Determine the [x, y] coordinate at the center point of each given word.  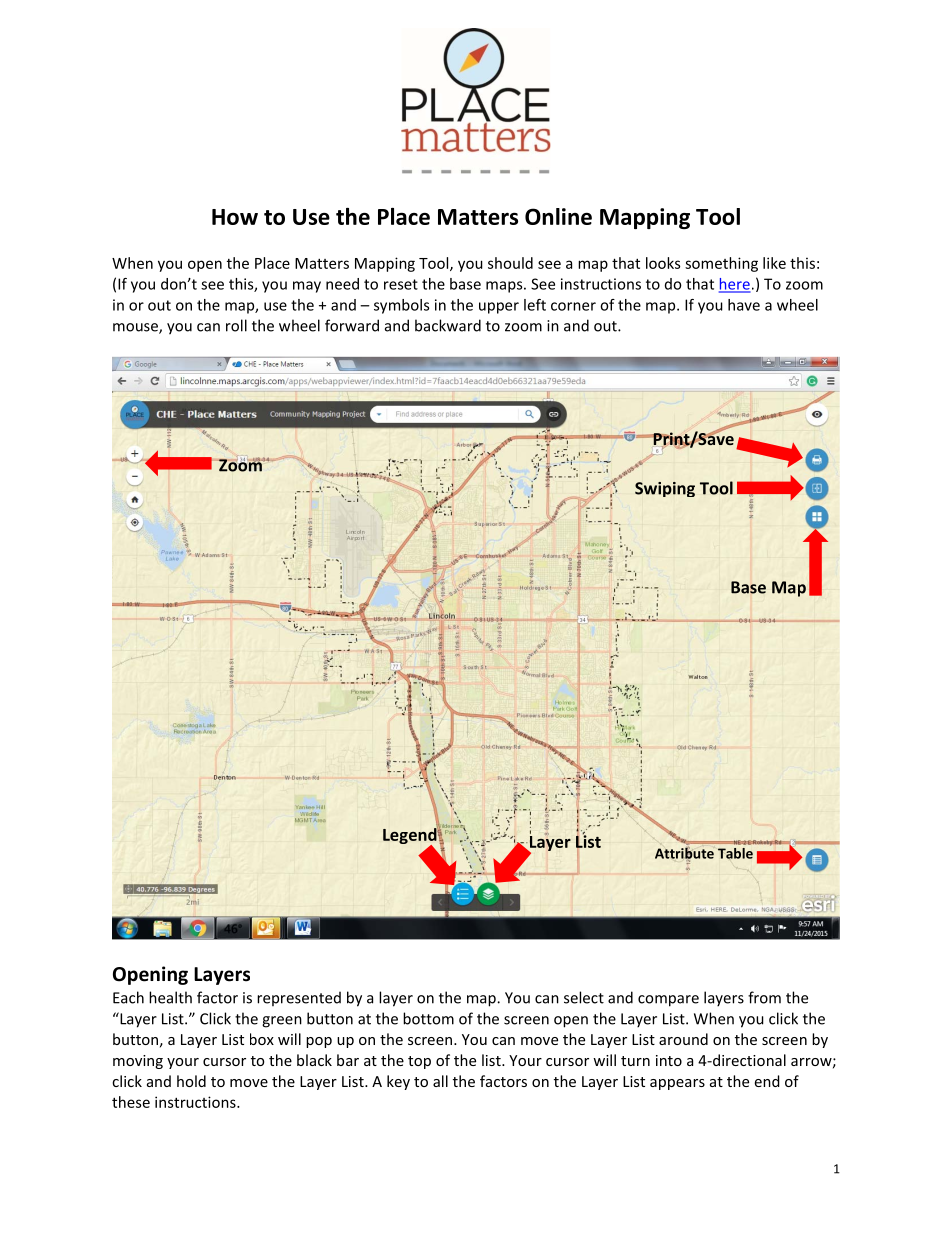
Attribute [684, 854]
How [235, 217]
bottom [428, 1018]
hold [191, 1081]
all [440, 1081]
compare [668, 1001]
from [764, 997]
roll [236, 325]
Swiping [665, 489]
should [510, 263]
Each [128, 997]
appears [677, 1084]
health [170, 997]
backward [448, 325]
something [721, 264]
